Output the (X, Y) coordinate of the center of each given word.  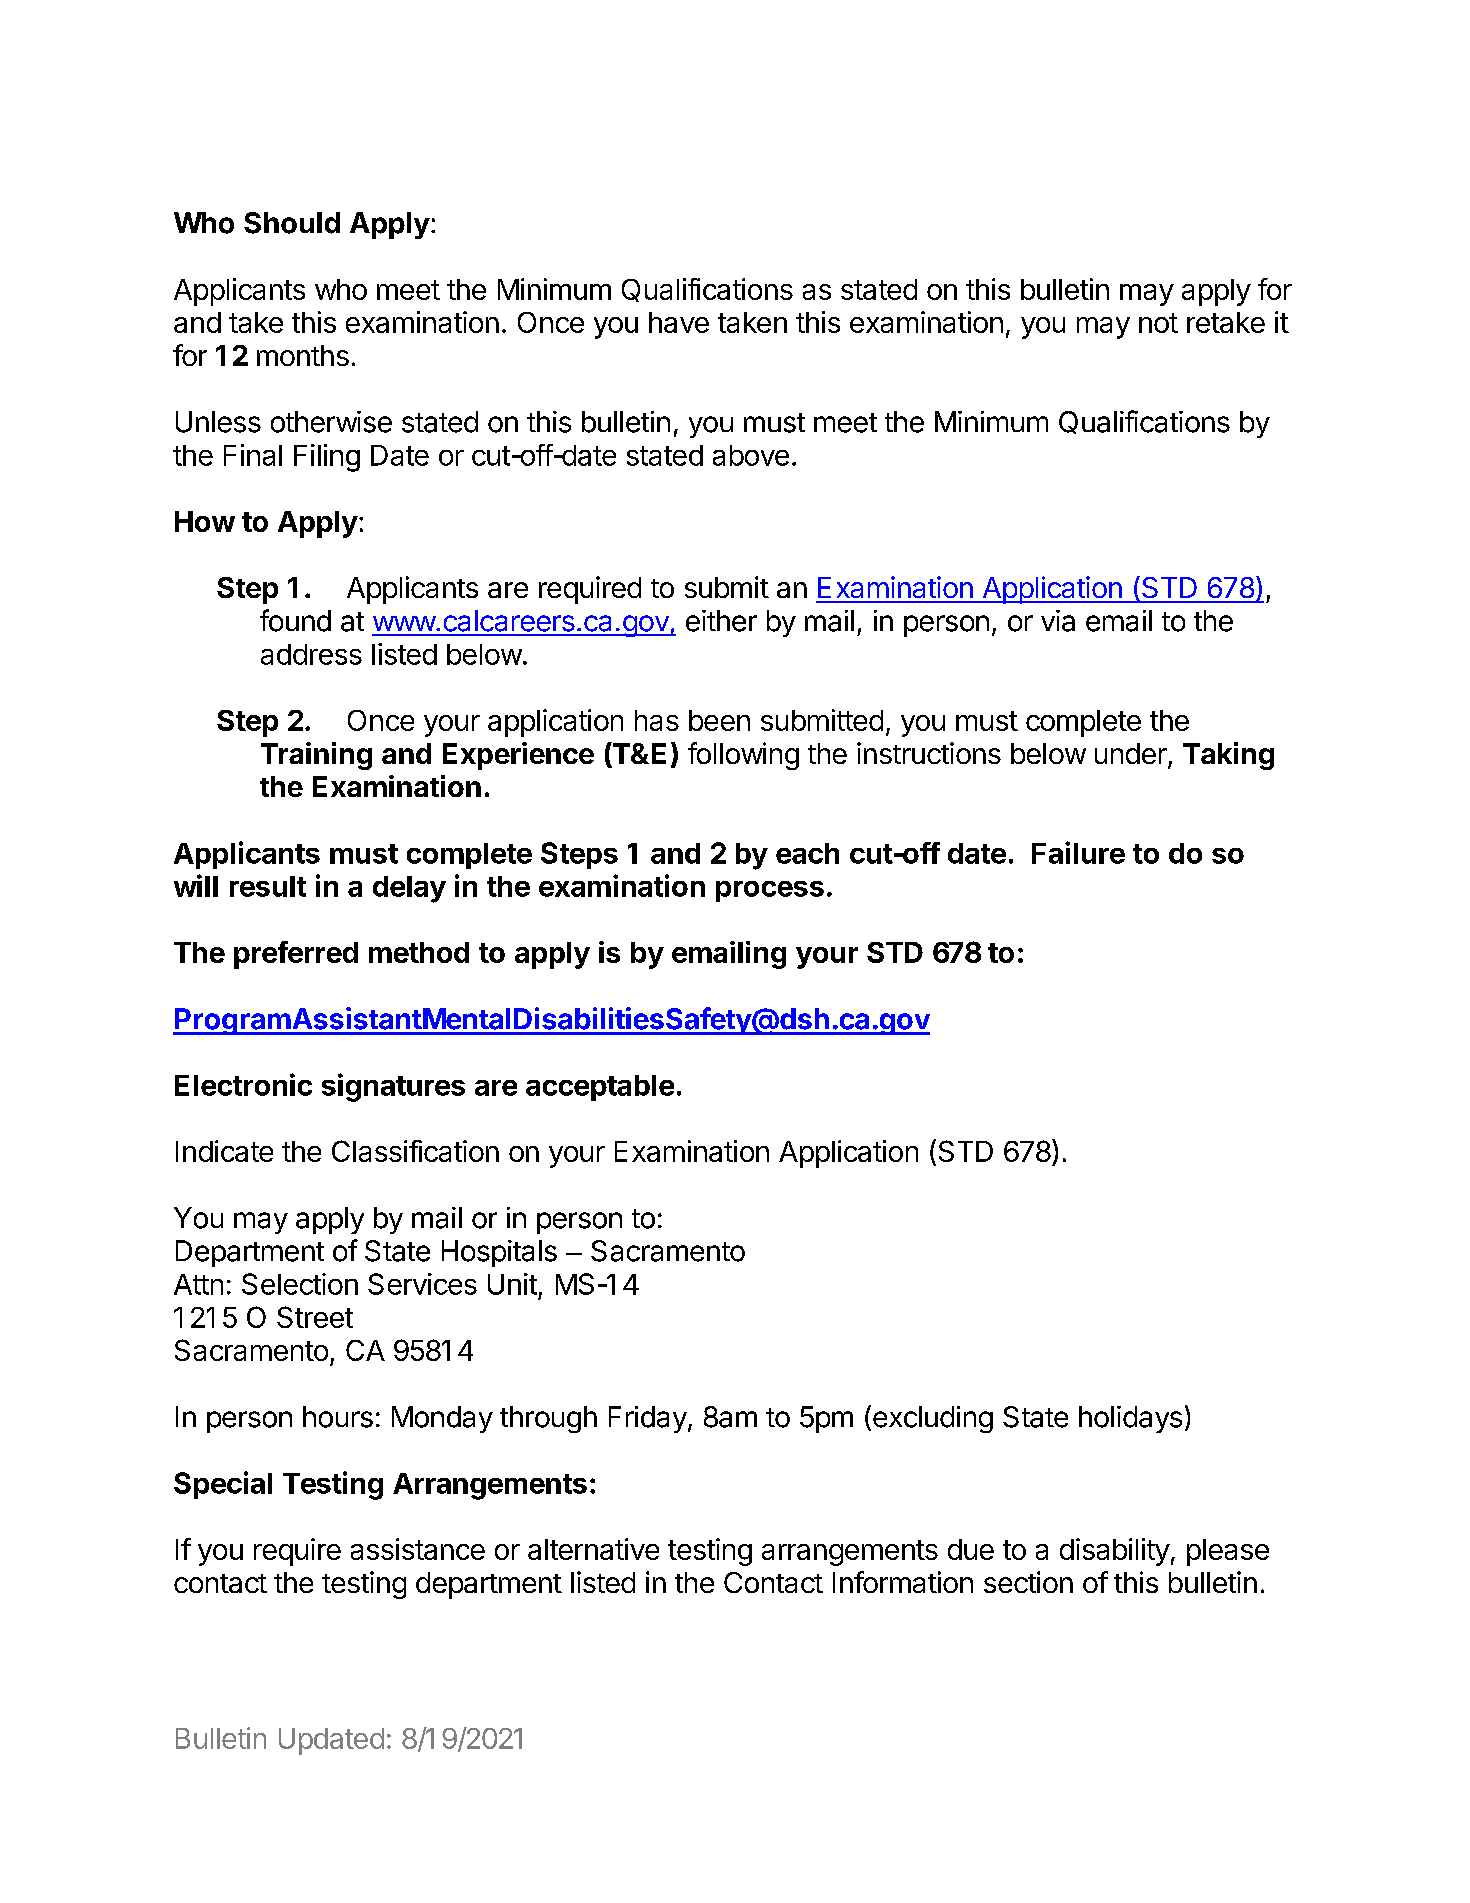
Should (292, 223)
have (679, 322)
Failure (1078, 852)
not (1158, 323)
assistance (418, 1549)
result (268, 886)
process (770, 891)
